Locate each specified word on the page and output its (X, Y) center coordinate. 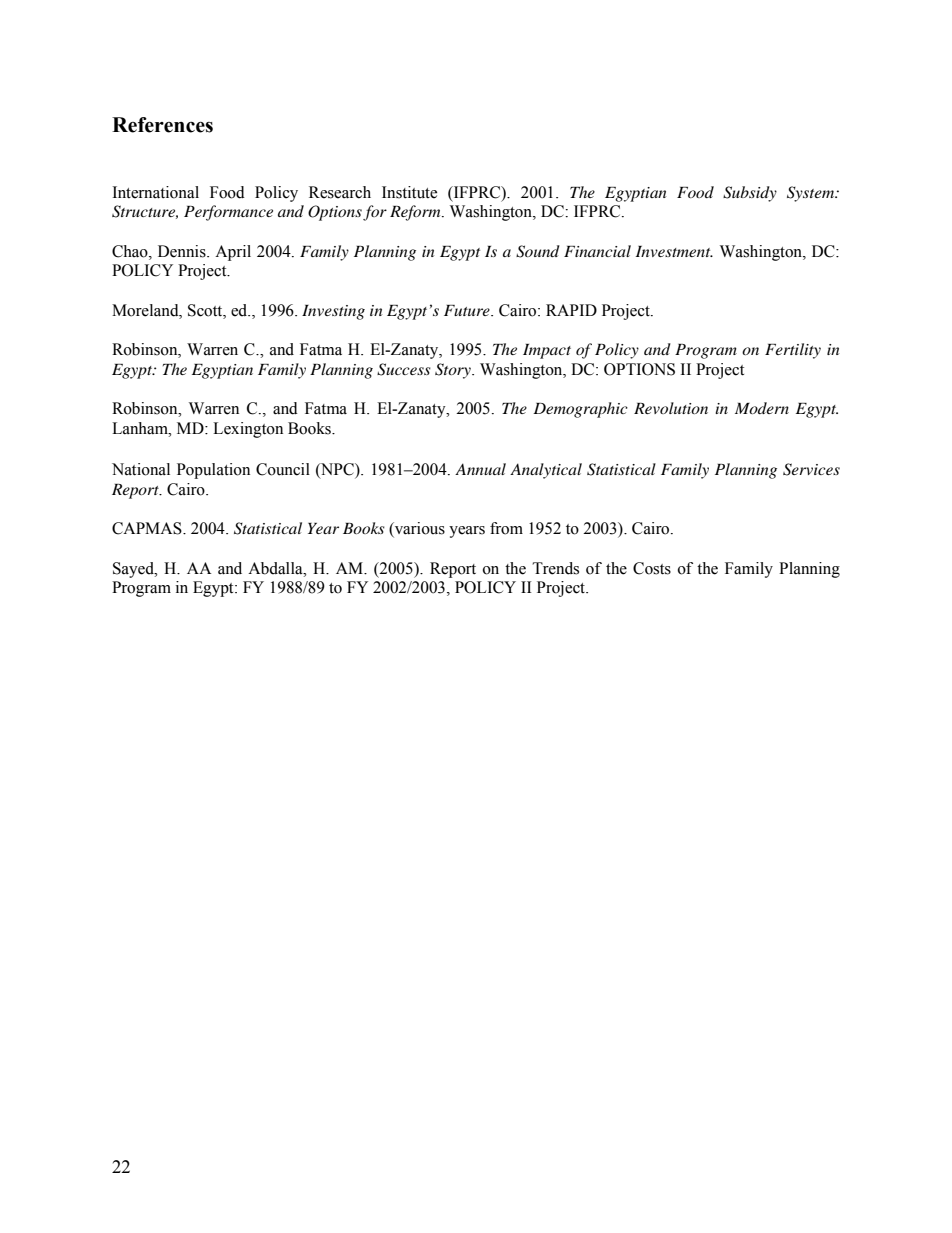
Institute (409, 192)
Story (454, 371)
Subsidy (750, 194)
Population (213, 471)
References (162, 125)
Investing (333, 312)
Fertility (793, 351)
